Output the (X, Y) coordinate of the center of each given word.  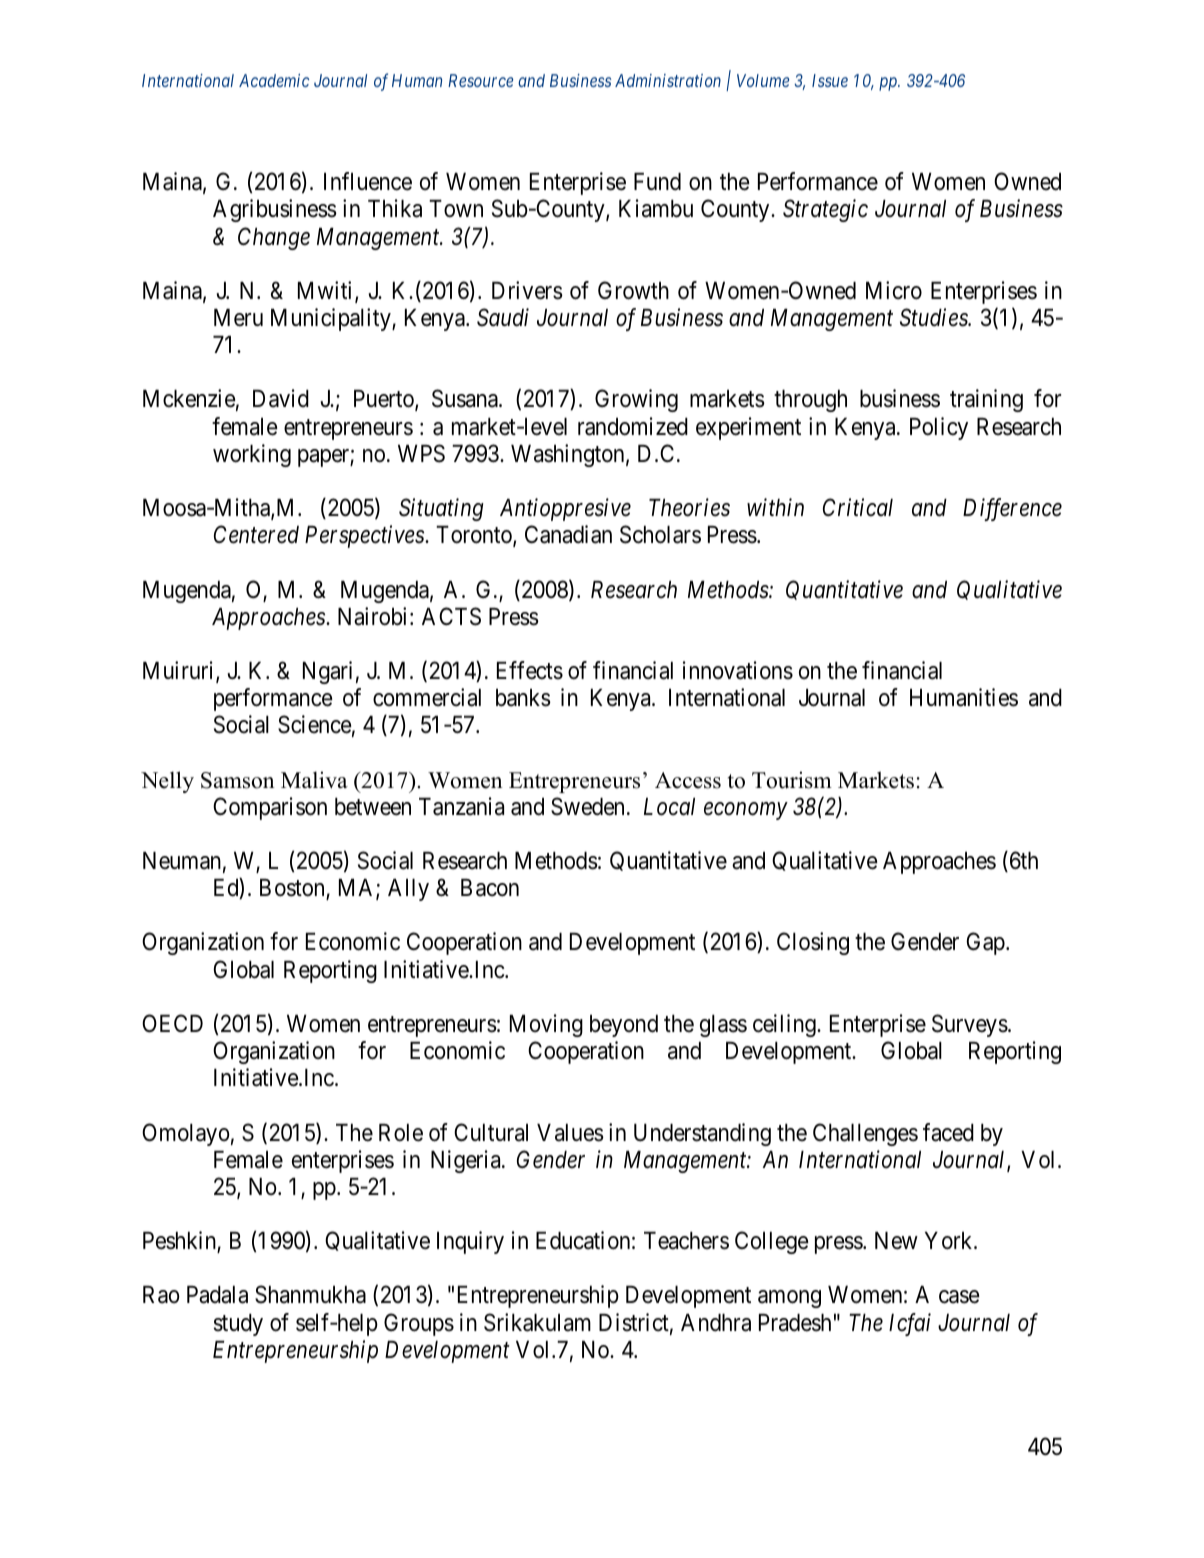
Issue (830, 80)
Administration (668, 80)
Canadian (568, 534)
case (959, 1297)
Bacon (490, 888)
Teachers (686, 1241)
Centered (256, 534)
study (238, 1325)
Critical (858, 507)
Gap (986, 944)
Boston (293, 889)
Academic (274, 80)
